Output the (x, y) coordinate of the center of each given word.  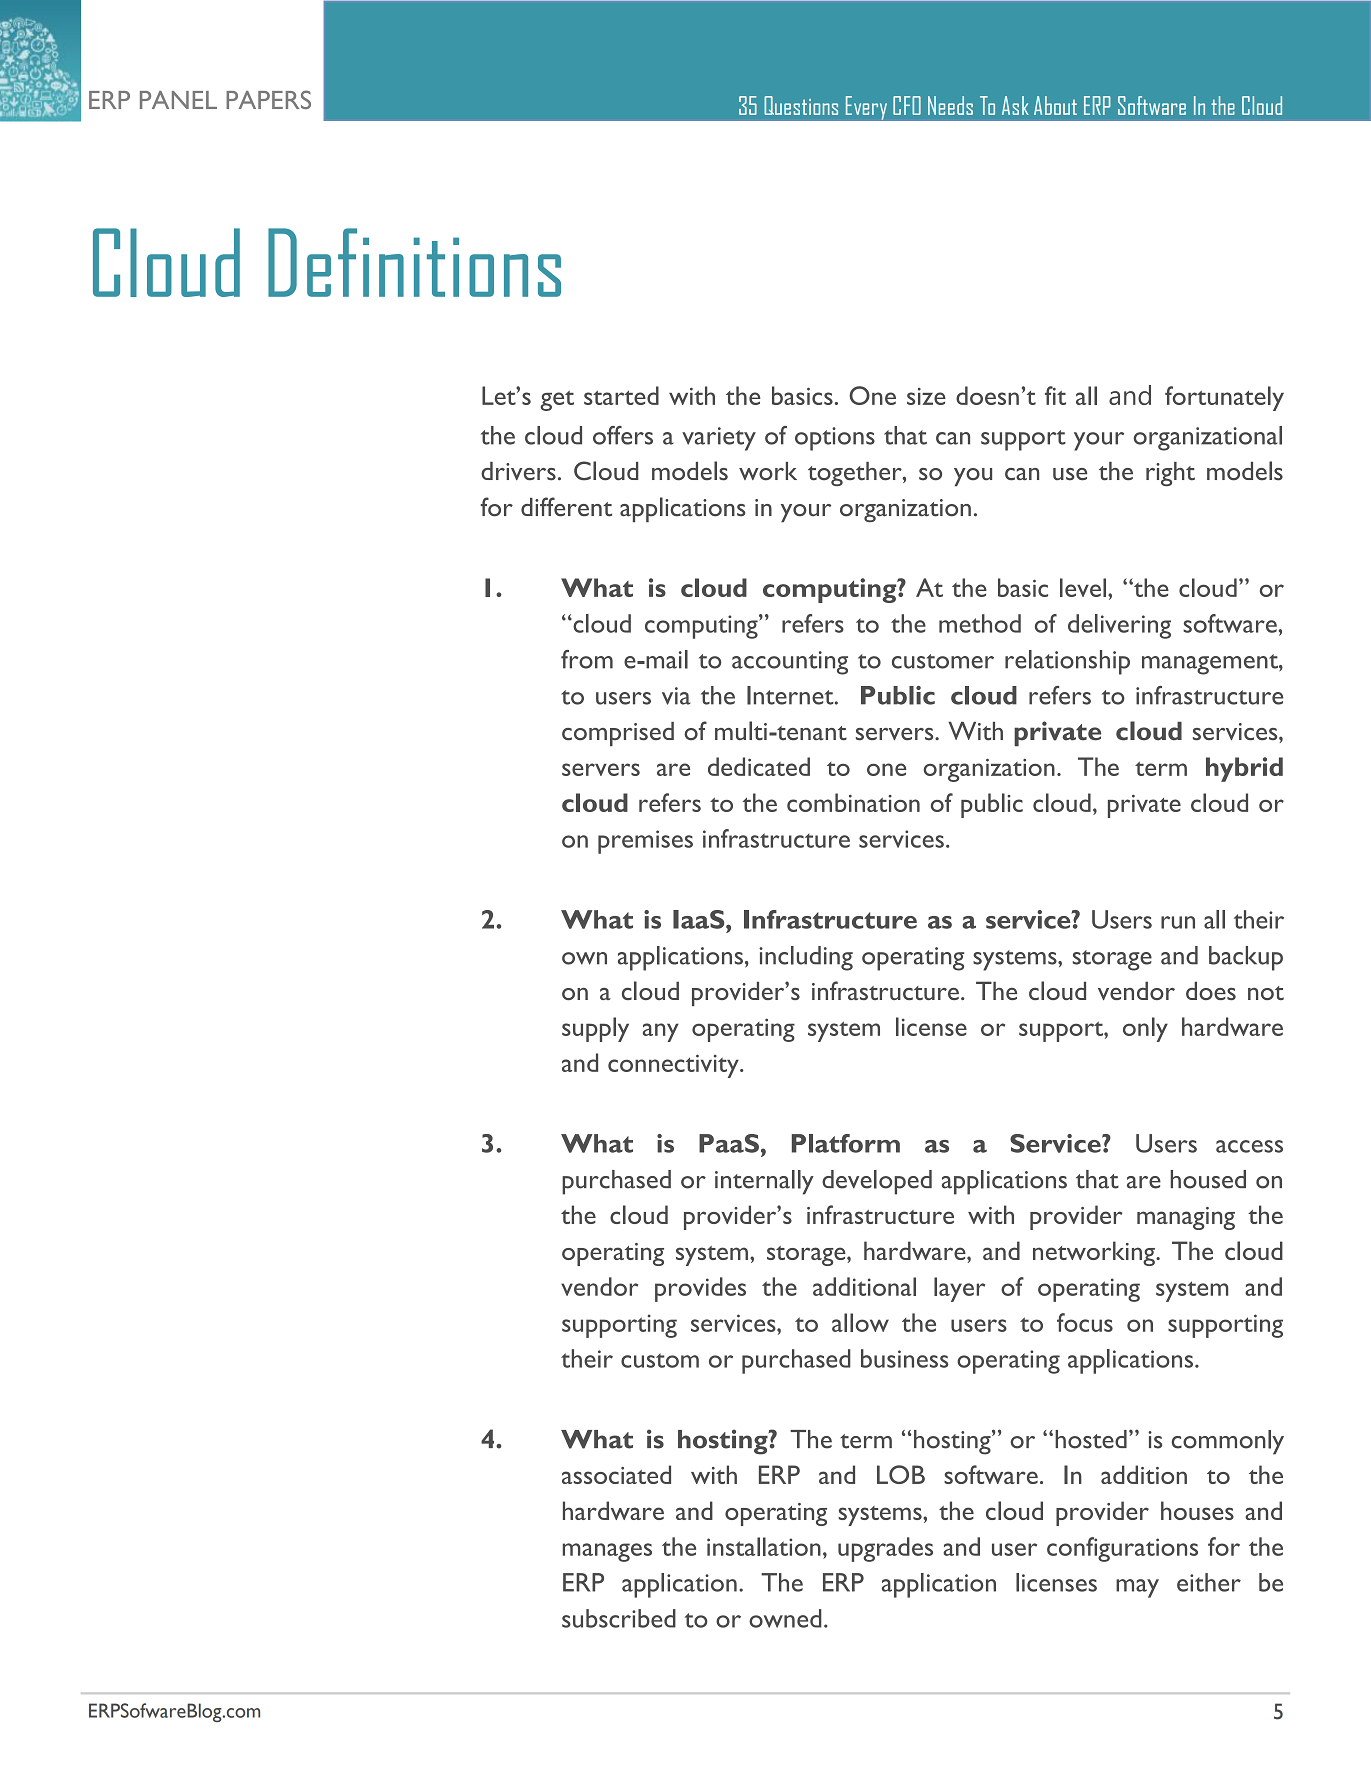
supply (595, 1029)
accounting (790, 663)
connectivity (674, 1066)
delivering (1119, 626)
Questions (801, 105)
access (1249, 1146)
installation (764, 1546)
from (587, 659)
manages (607, 1552)
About (1055, 105)
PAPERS (268, 99)
